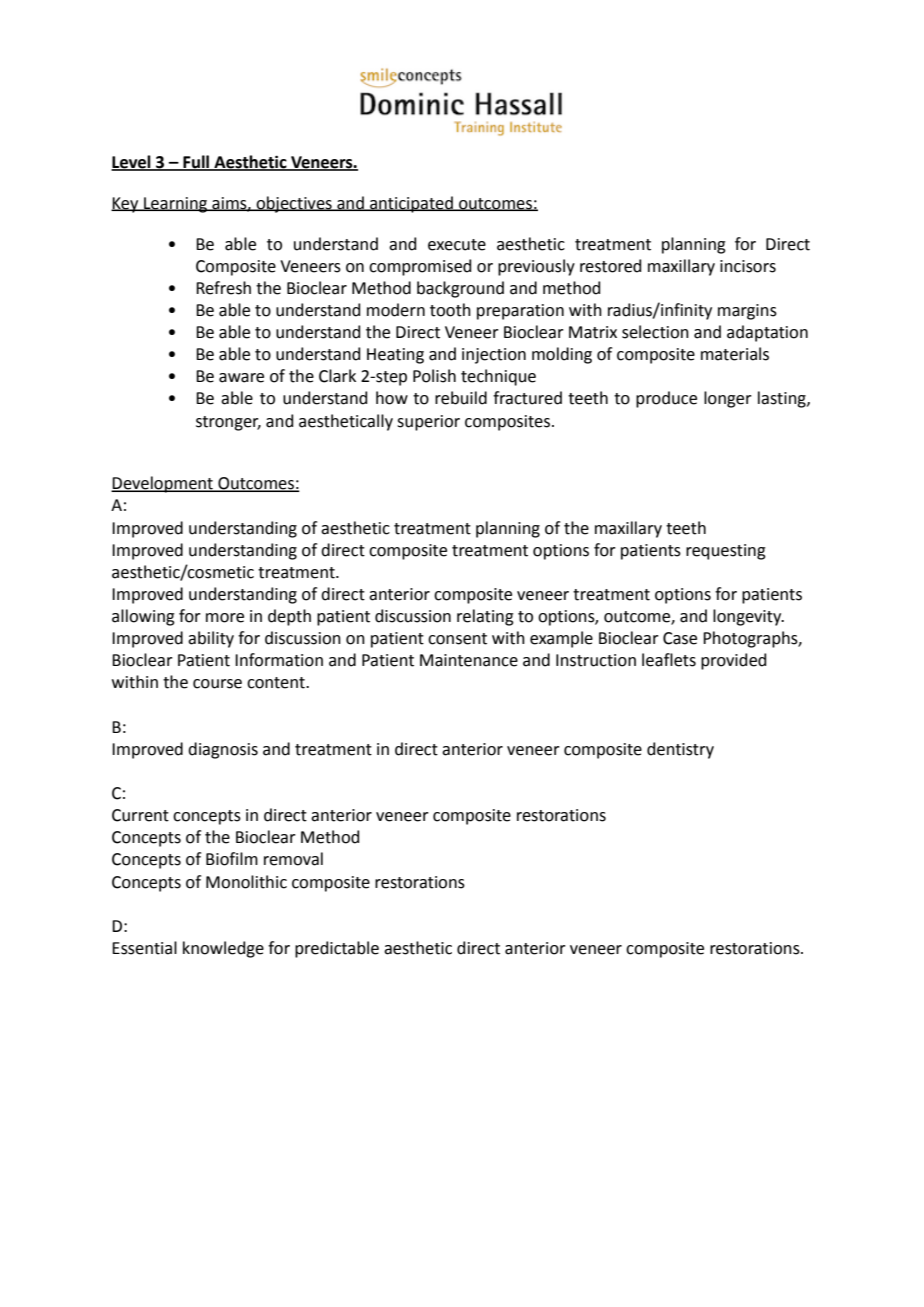 The width and height of the document is (924, 1307). Describe the element at coordinates (223, 949) in the document. I see `knowledge` at that location.
